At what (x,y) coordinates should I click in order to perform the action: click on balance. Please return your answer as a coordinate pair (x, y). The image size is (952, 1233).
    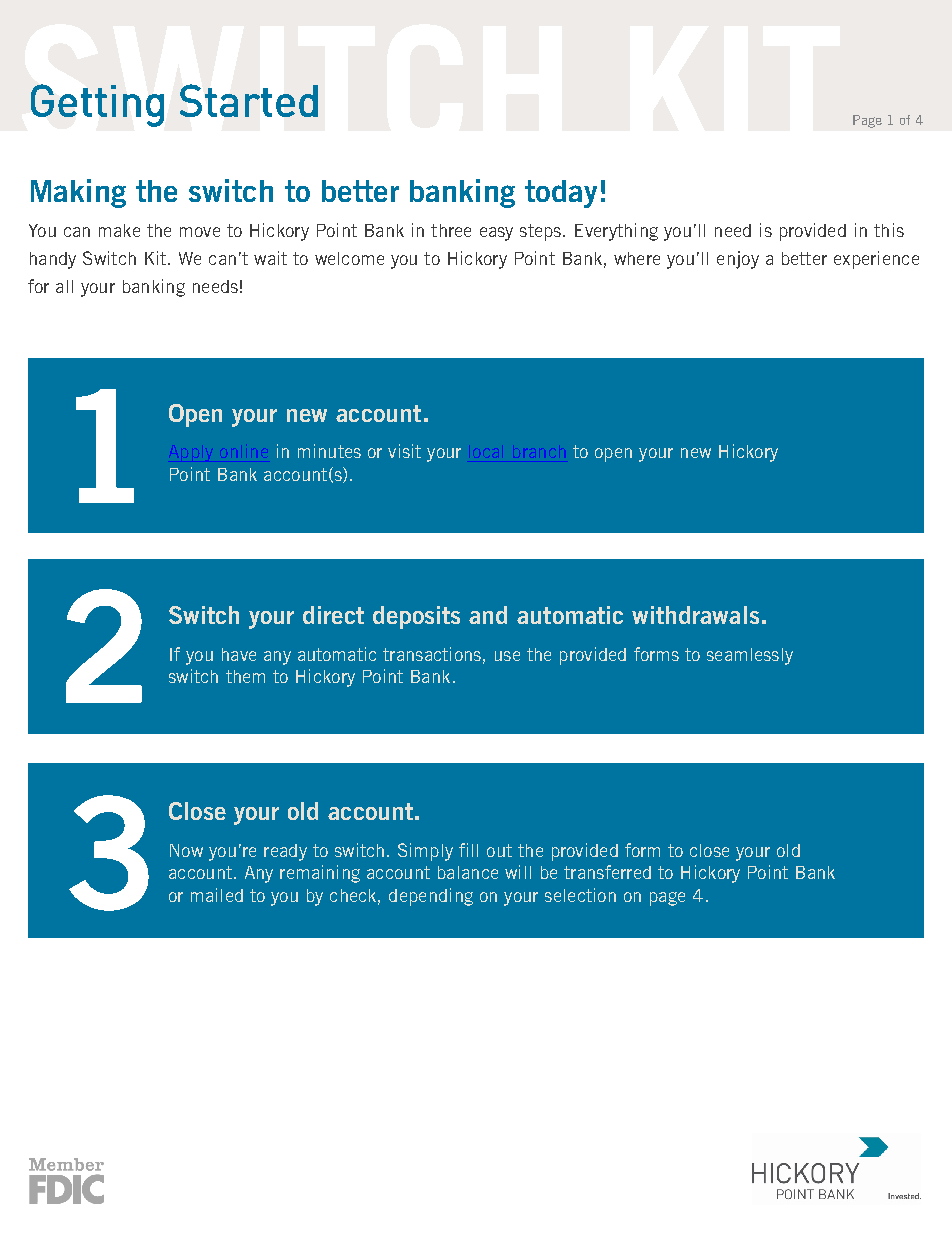
    Looking at the image, I should click on (468, 872).
